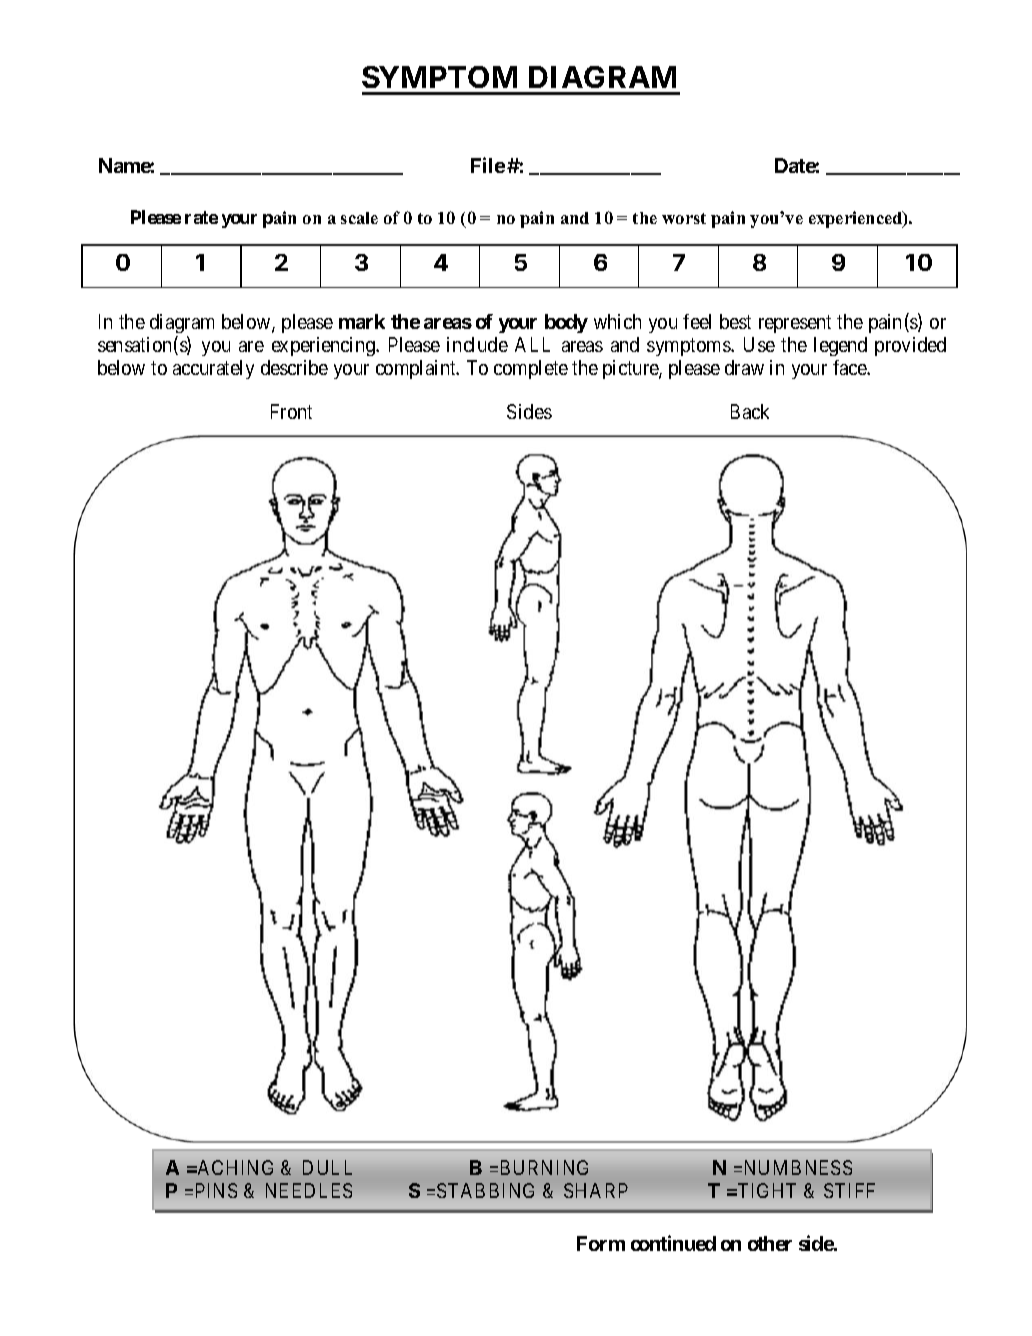 This screenshot has height=1336, width=1032. Describe the element at coordinates (795, 324) in the screenshot. I see `represent` at that location.
